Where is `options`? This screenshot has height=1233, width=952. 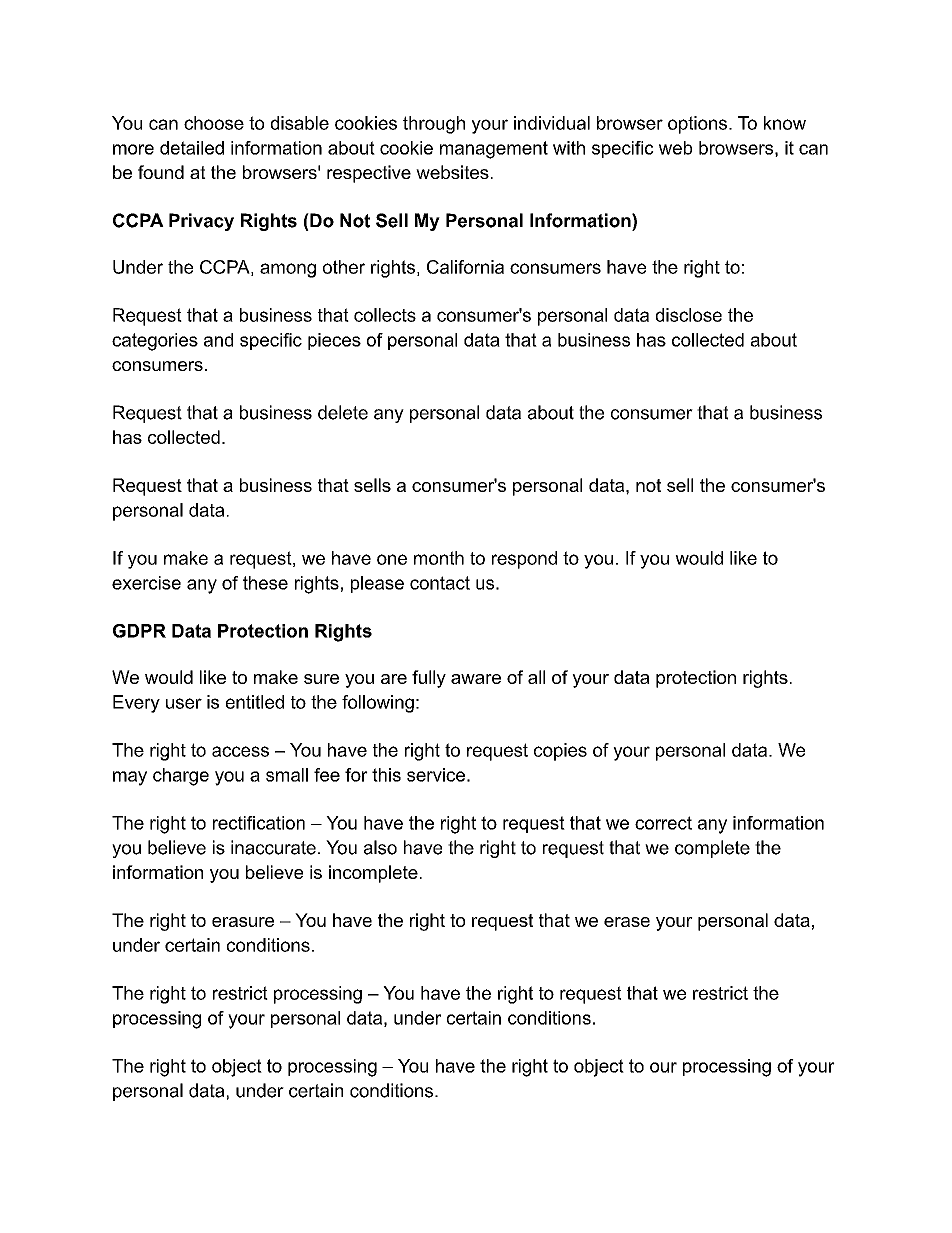
options is located at coordinates (697, 125).
